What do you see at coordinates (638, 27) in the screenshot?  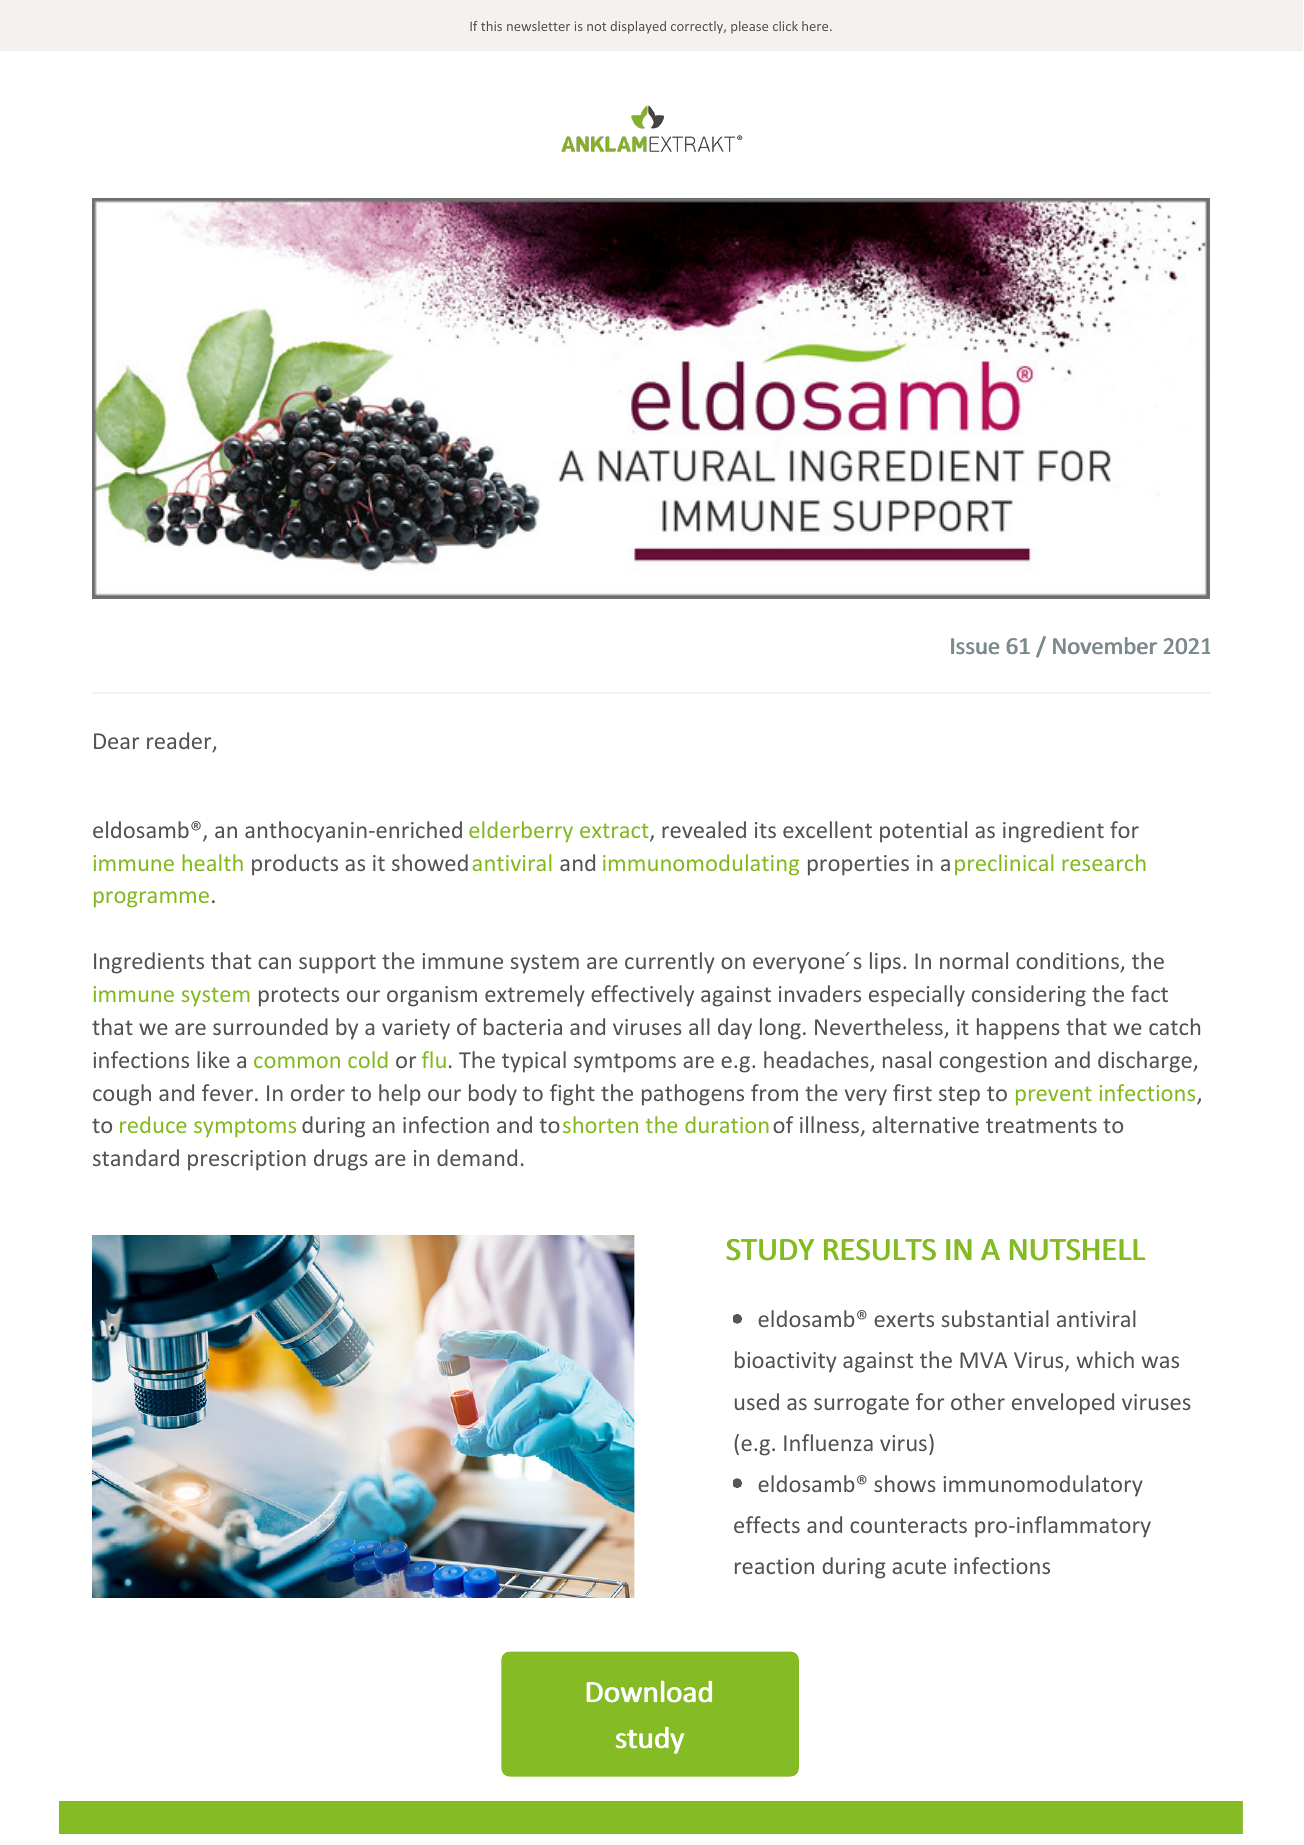 I see `displayed` at bounding box center [638, 27].
